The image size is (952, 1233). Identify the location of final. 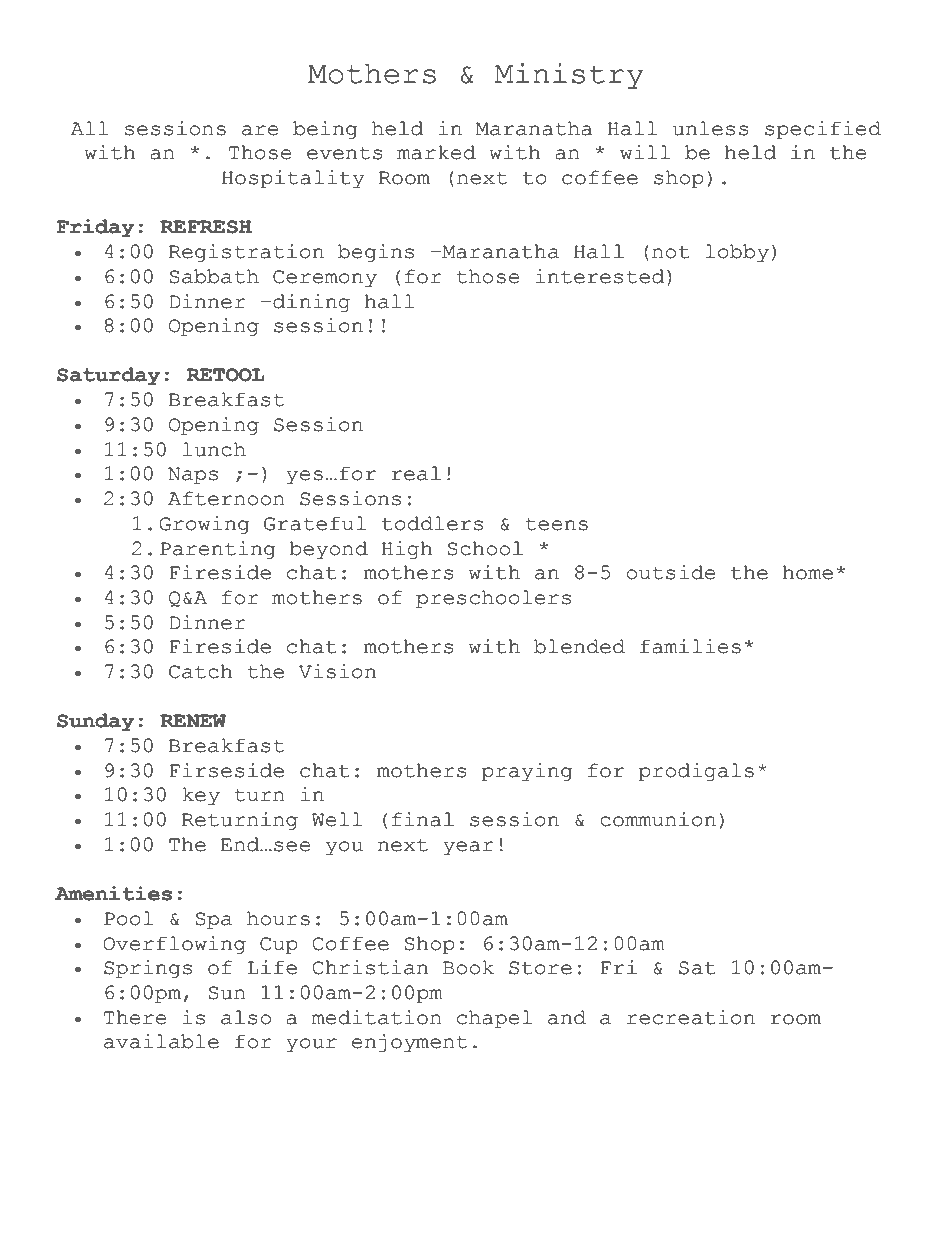
(423, 819).
